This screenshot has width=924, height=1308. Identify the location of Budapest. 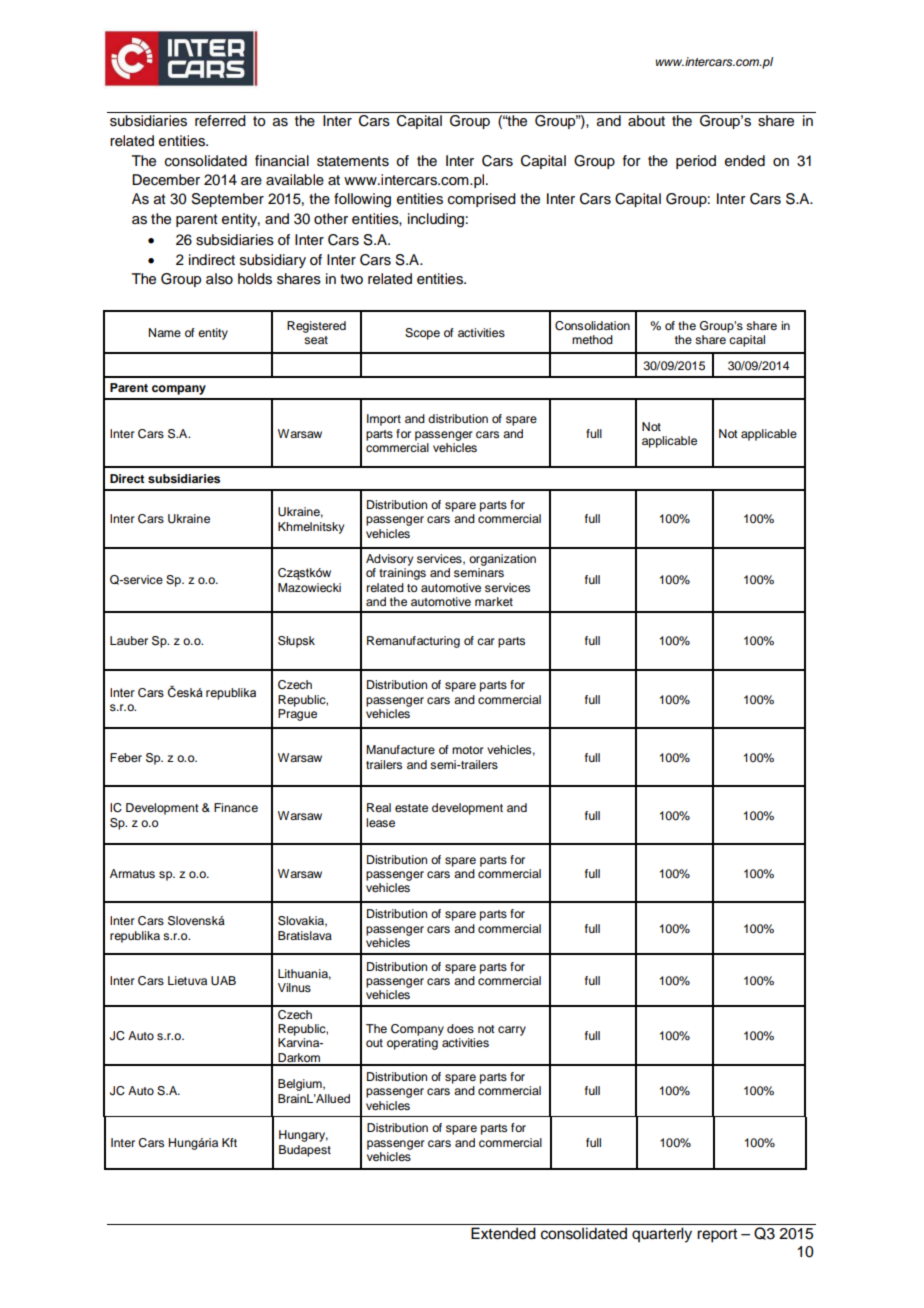
(305, 1151).
